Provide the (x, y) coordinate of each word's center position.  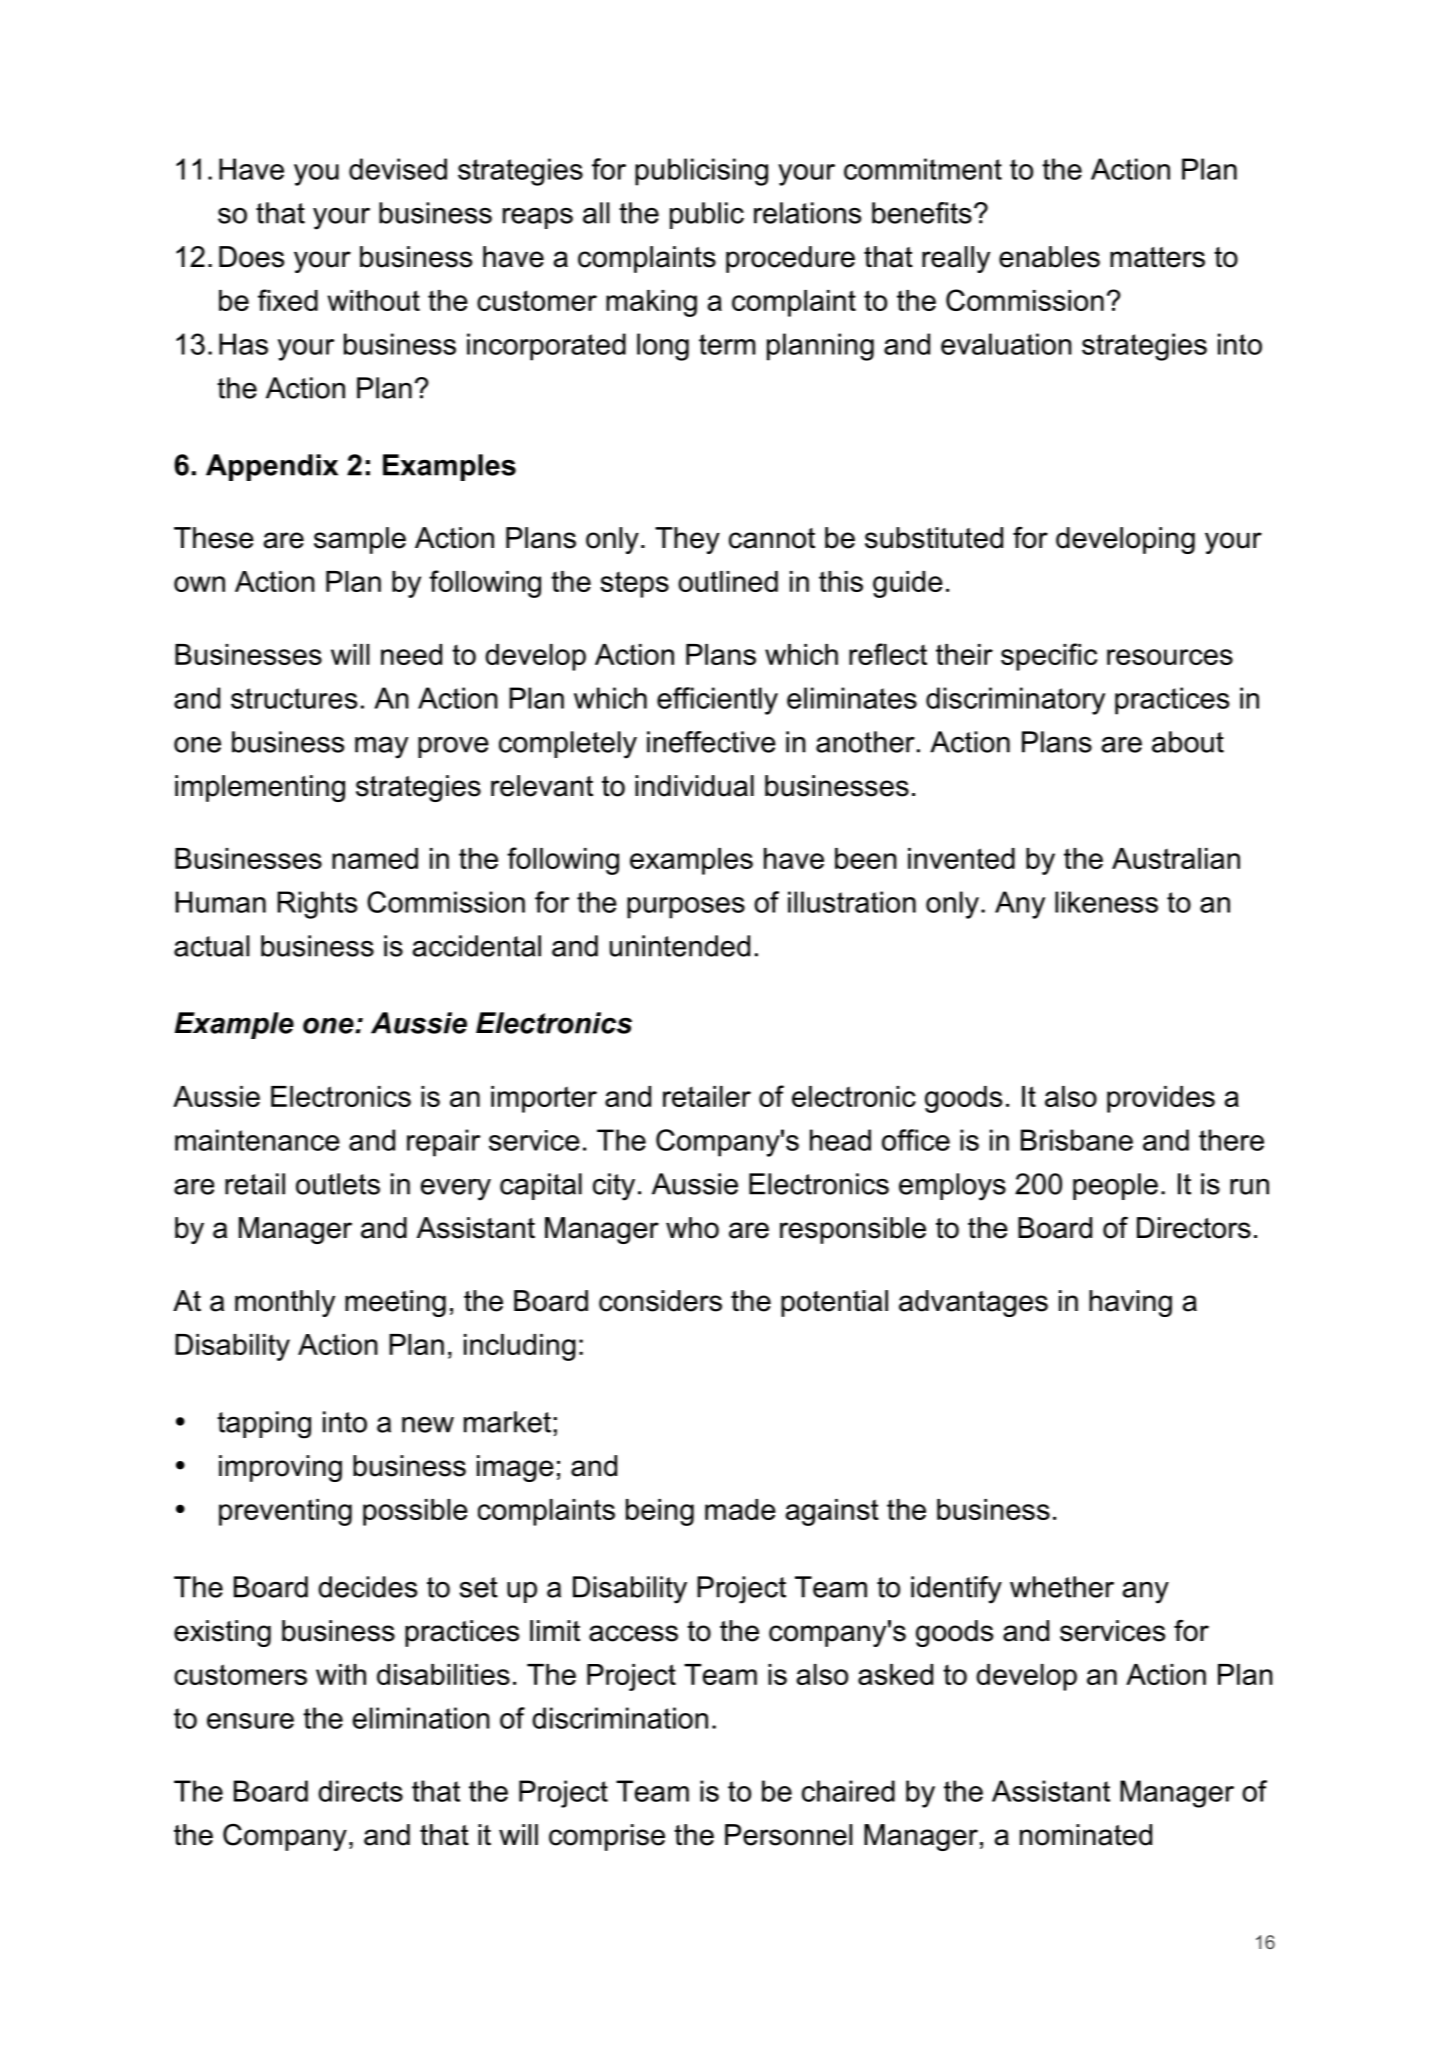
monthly (285, 1303)
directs (360, 1791)
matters (1157, 257)
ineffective (711, 742)
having (1130, 1303)
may (381, 748)
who (692, 1228)
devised (398, 169)
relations (807, 213)
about (1188, 742)
